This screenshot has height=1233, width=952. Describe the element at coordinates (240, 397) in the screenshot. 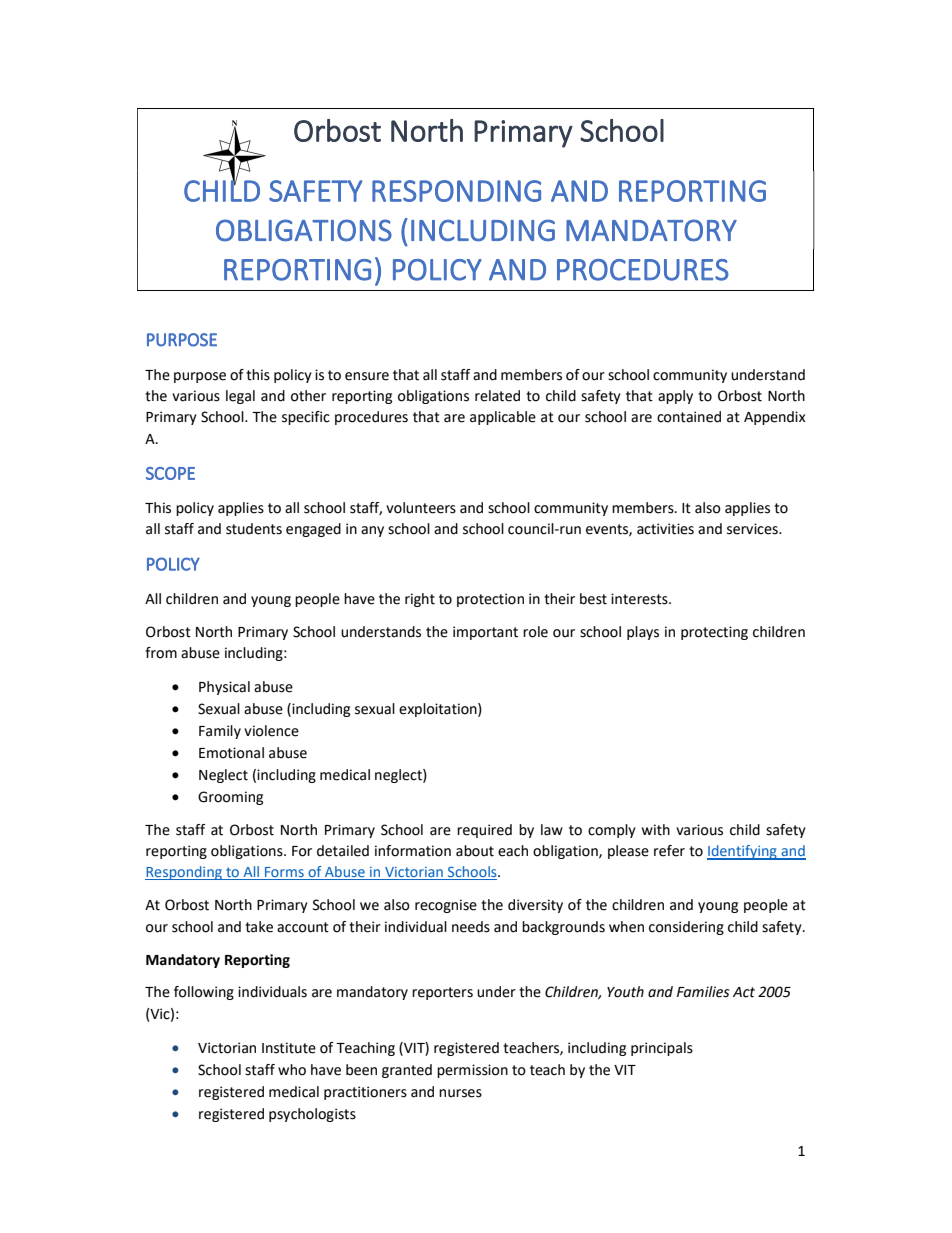

I see `legal` at that location.
